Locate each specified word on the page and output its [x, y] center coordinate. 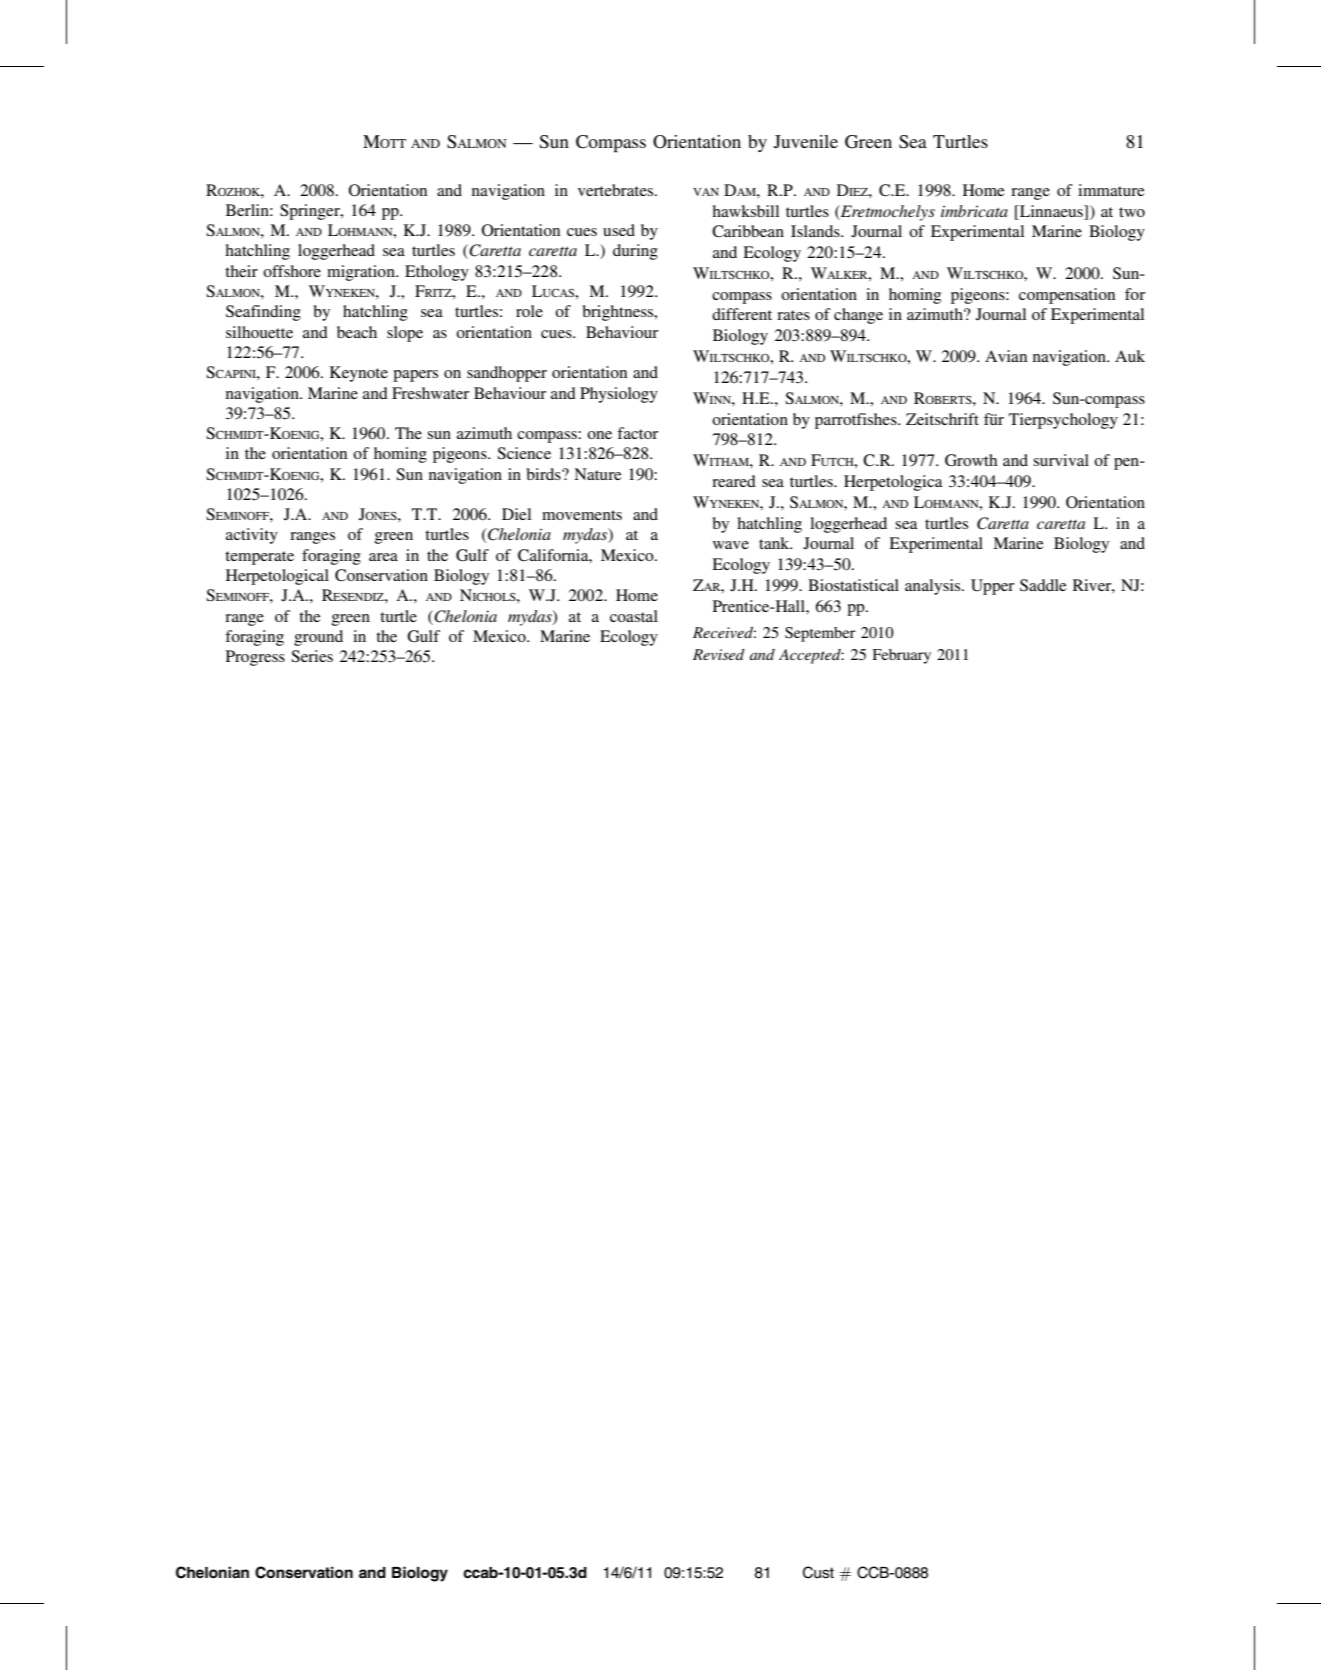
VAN [706, 192]
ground [318, 638]
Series [312, 656]
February [901, 656]
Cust [818, 1572]
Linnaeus [1051, 211]
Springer [311, 212]
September [820, 634]
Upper [992, 587]
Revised [719, 654]
